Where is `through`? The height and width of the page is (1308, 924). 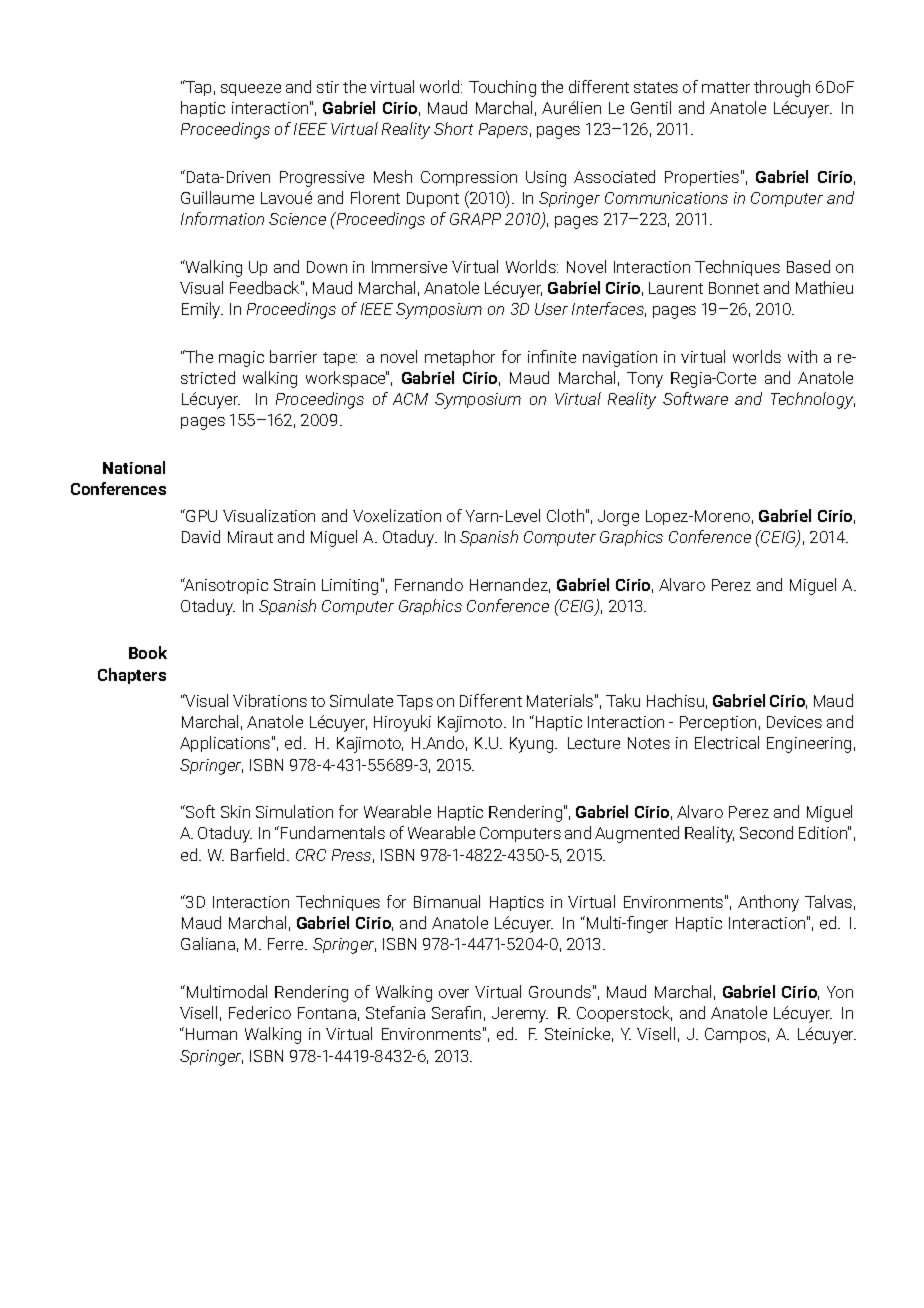 through is located at coordinates (782, 88).
